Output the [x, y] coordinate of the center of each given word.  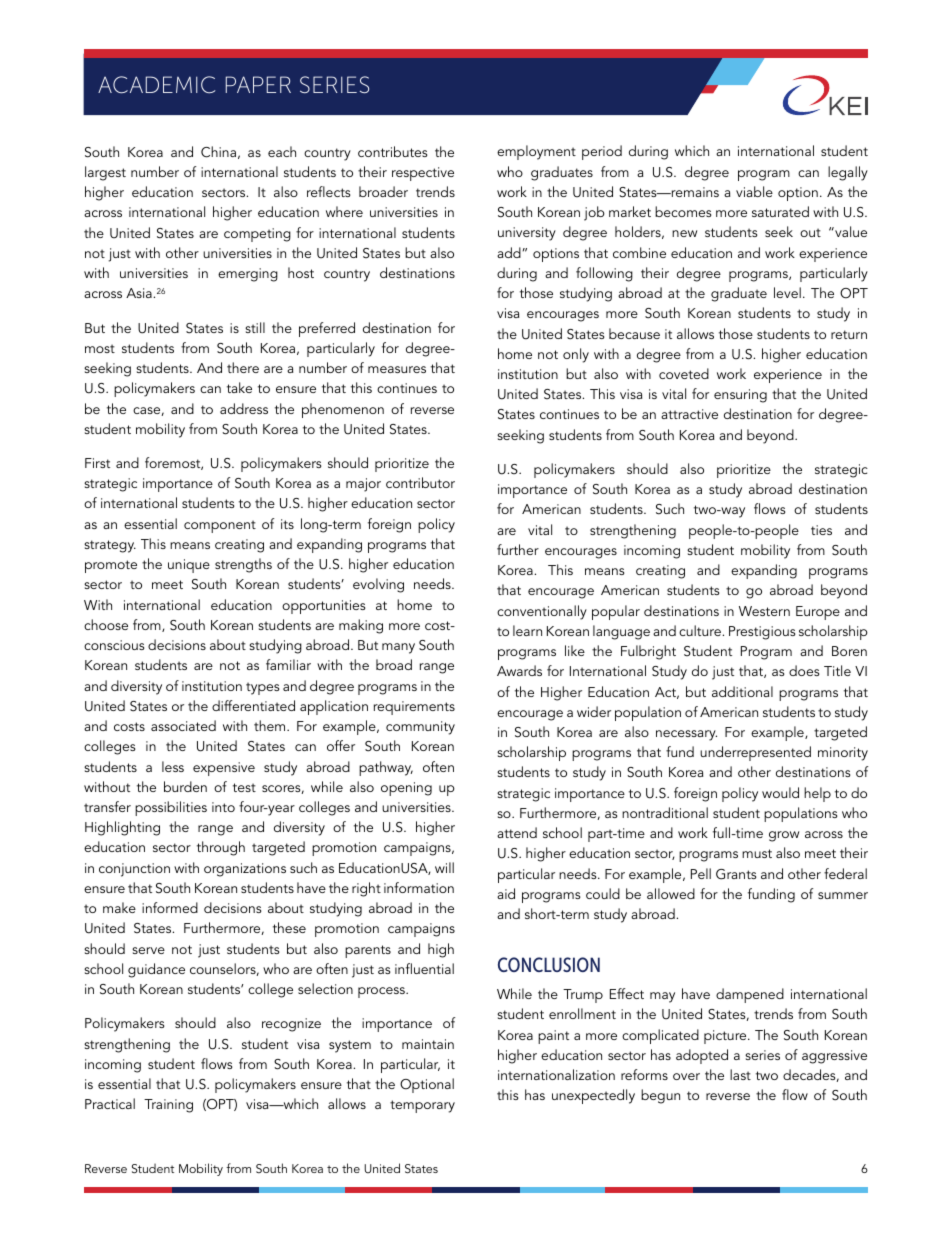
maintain [428, 1044]
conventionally [542, 612]
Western [764, 611]
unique [189, 566]
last [740, 1074]
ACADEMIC [156, 85]
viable [754, 191]
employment [536, 152]
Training [168, 1106]
